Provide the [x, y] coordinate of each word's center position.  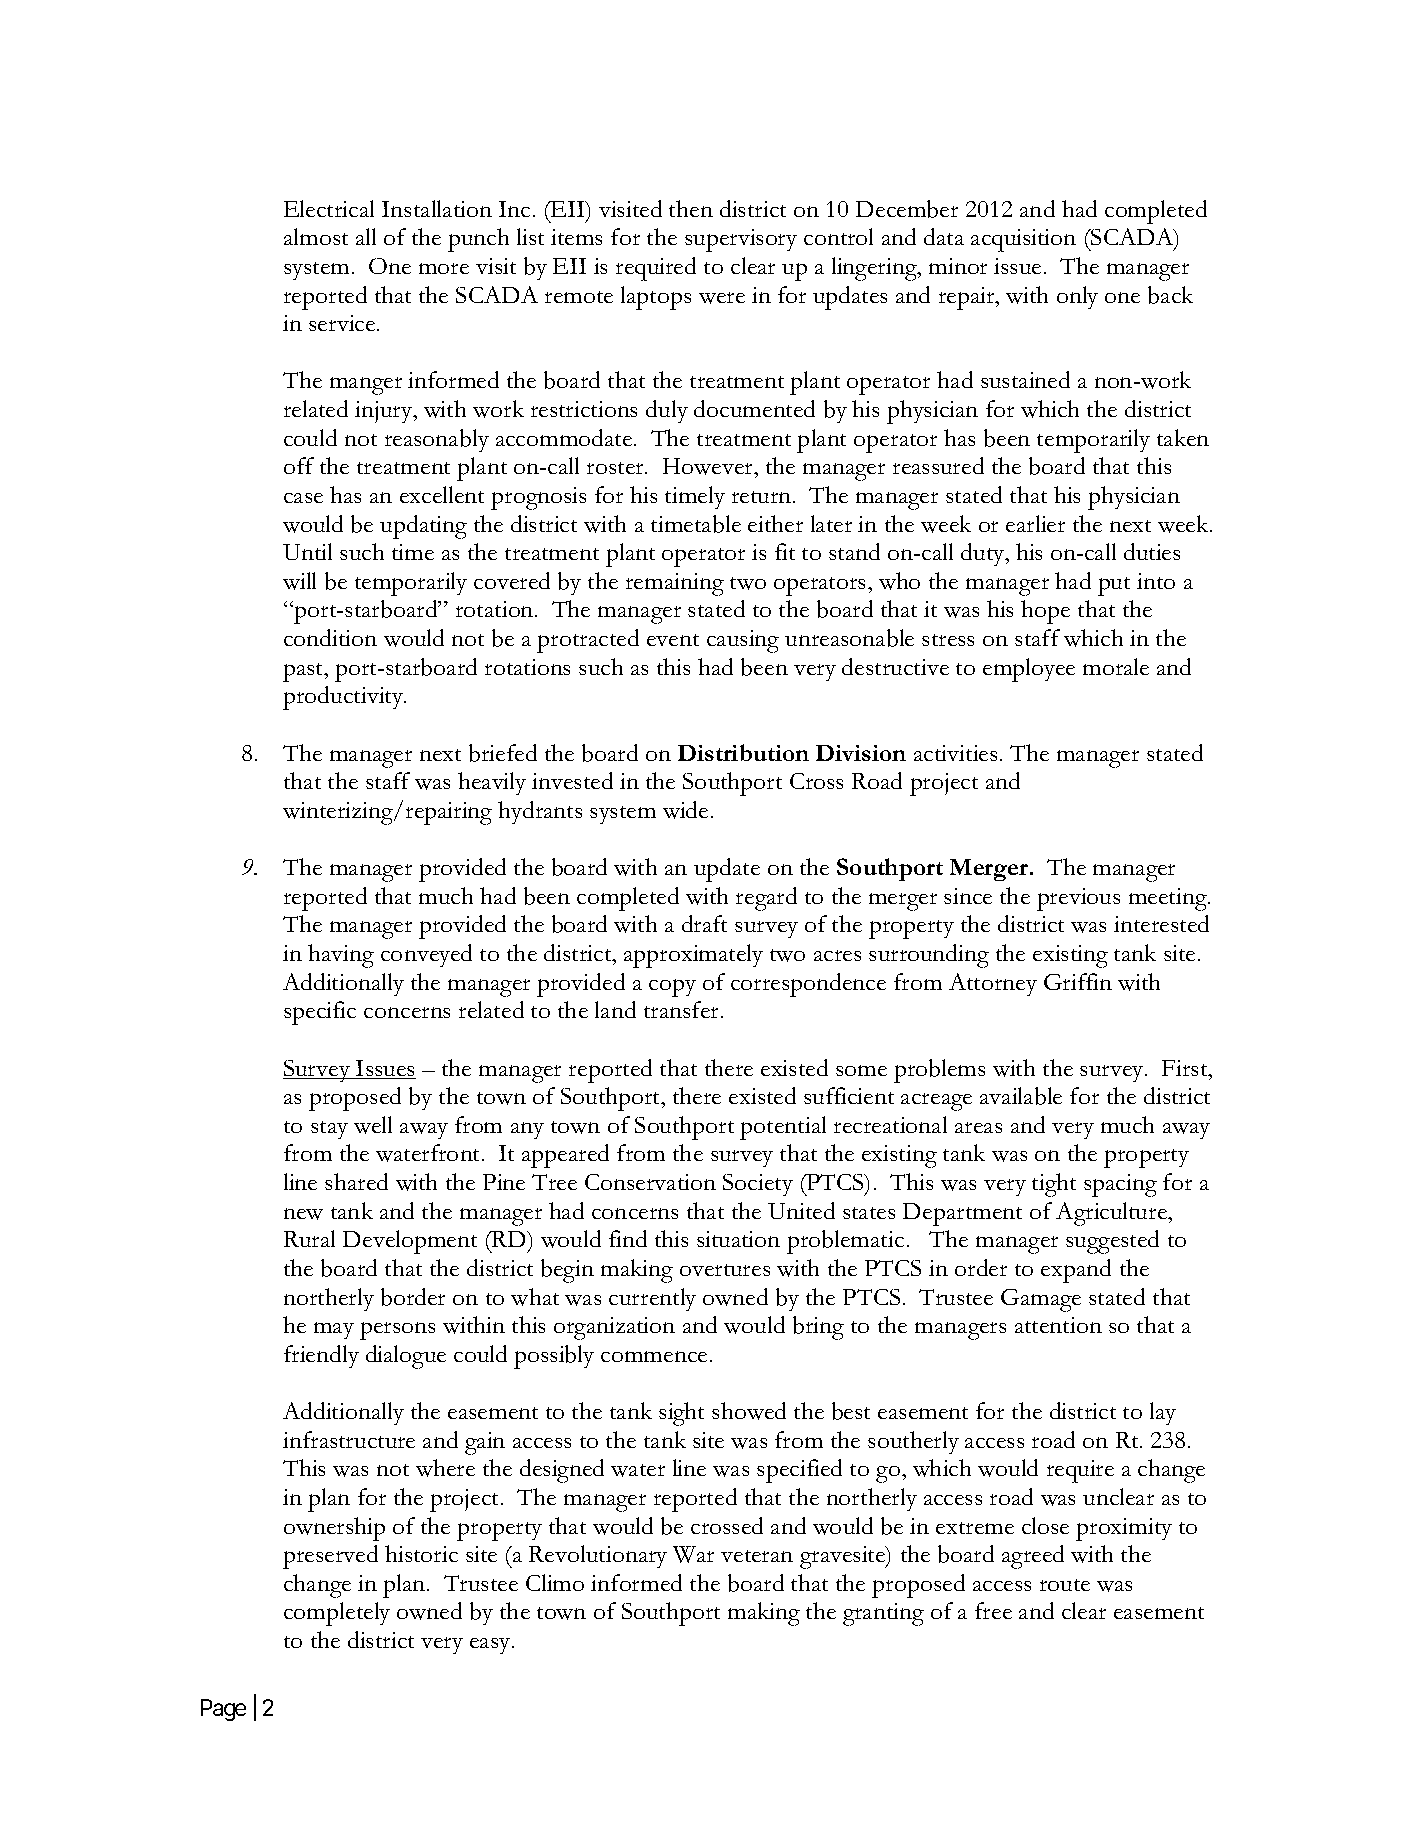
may [334, 1330]
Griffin [1078, 981]
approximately [693, 956]
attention [1058, 1325]
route [1065, 1585]
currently [652, 1299]
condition [330, 637]
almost [316, 236]
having [341, 956]
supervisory [741, 240]
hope [1045, 612]
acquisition [1023, 240]
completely [337, 1614]
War [693, 1554]
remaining [675, 584]
